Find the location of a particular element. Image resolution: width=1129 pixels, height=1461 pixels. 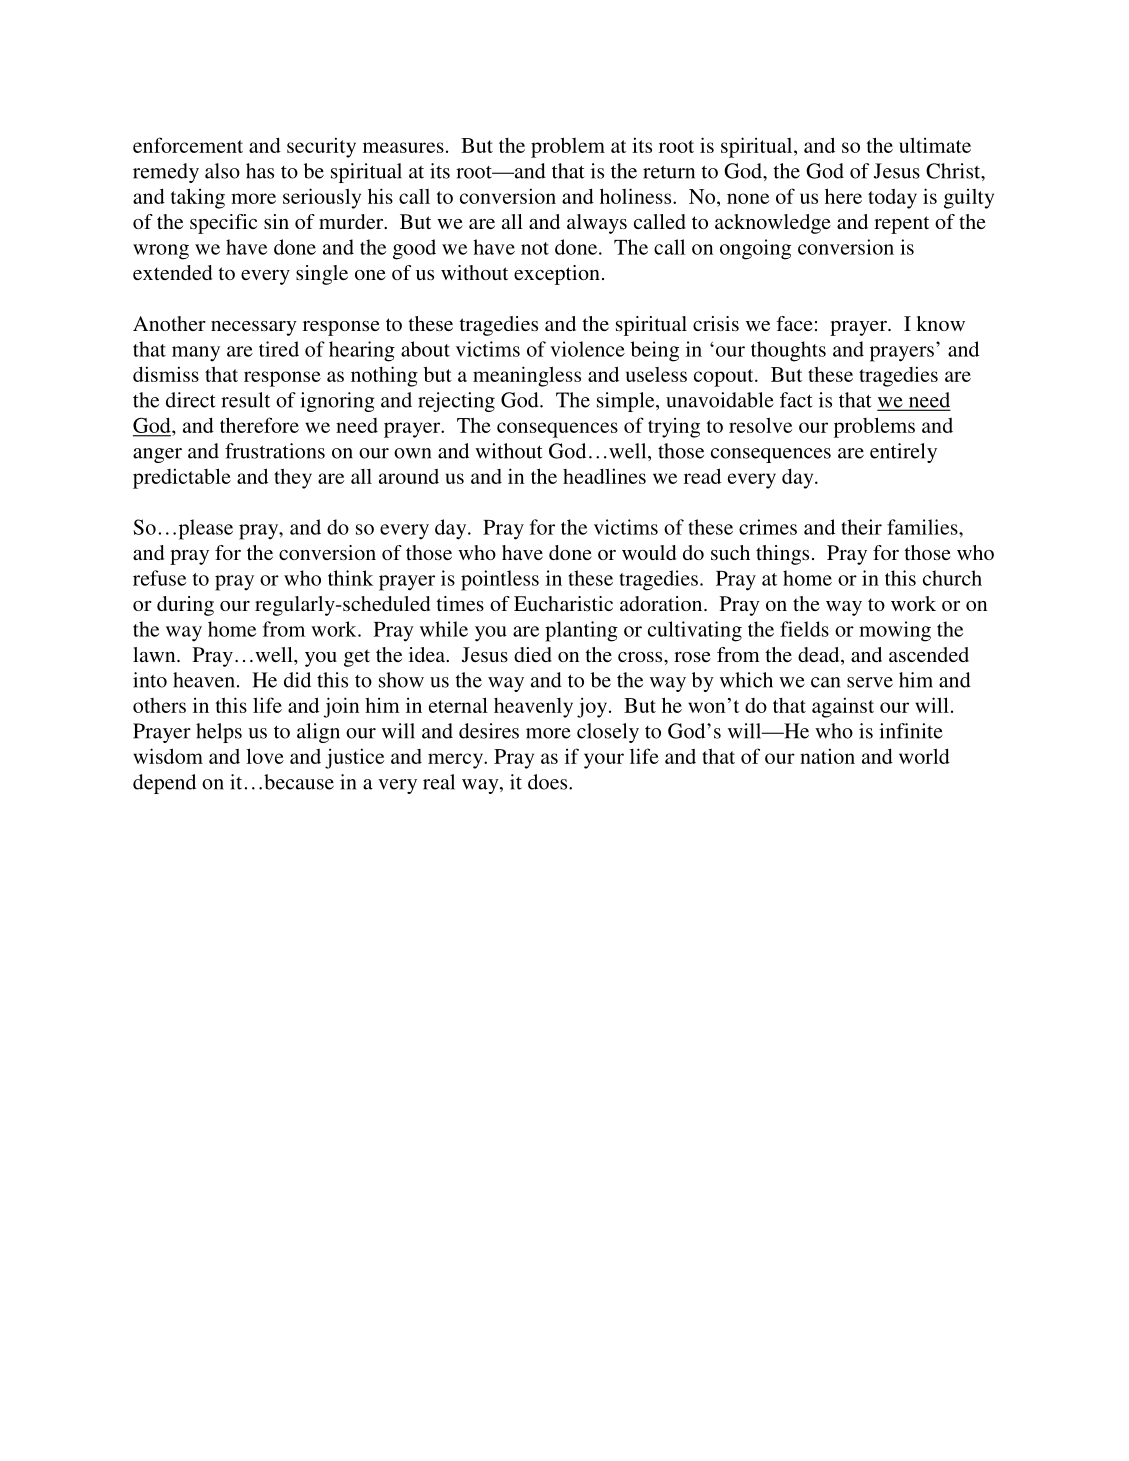

has is located at coordinates (260, 171).
